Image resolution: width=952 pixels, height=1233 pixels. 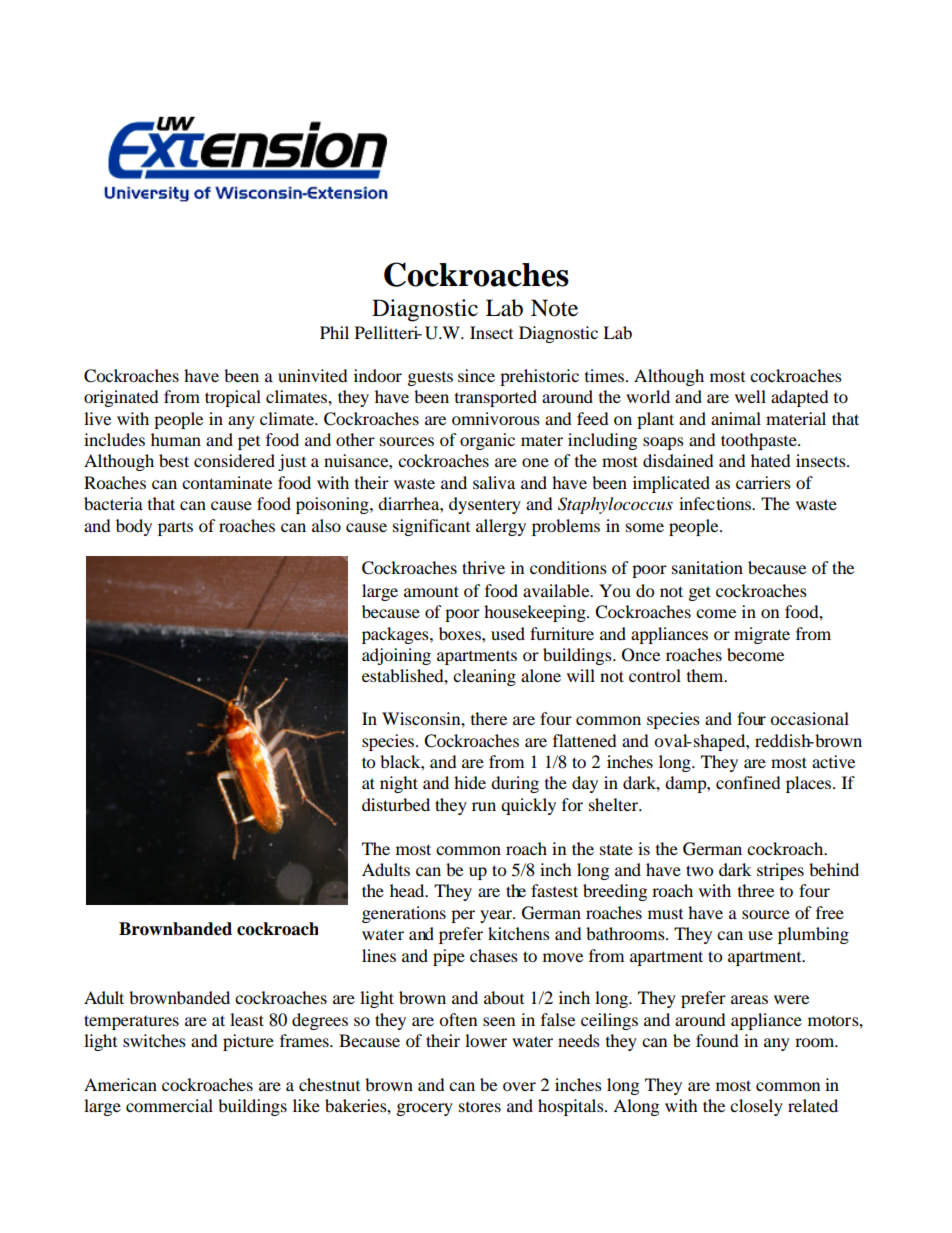 I want to click on well, so click(x=750, y=396).
